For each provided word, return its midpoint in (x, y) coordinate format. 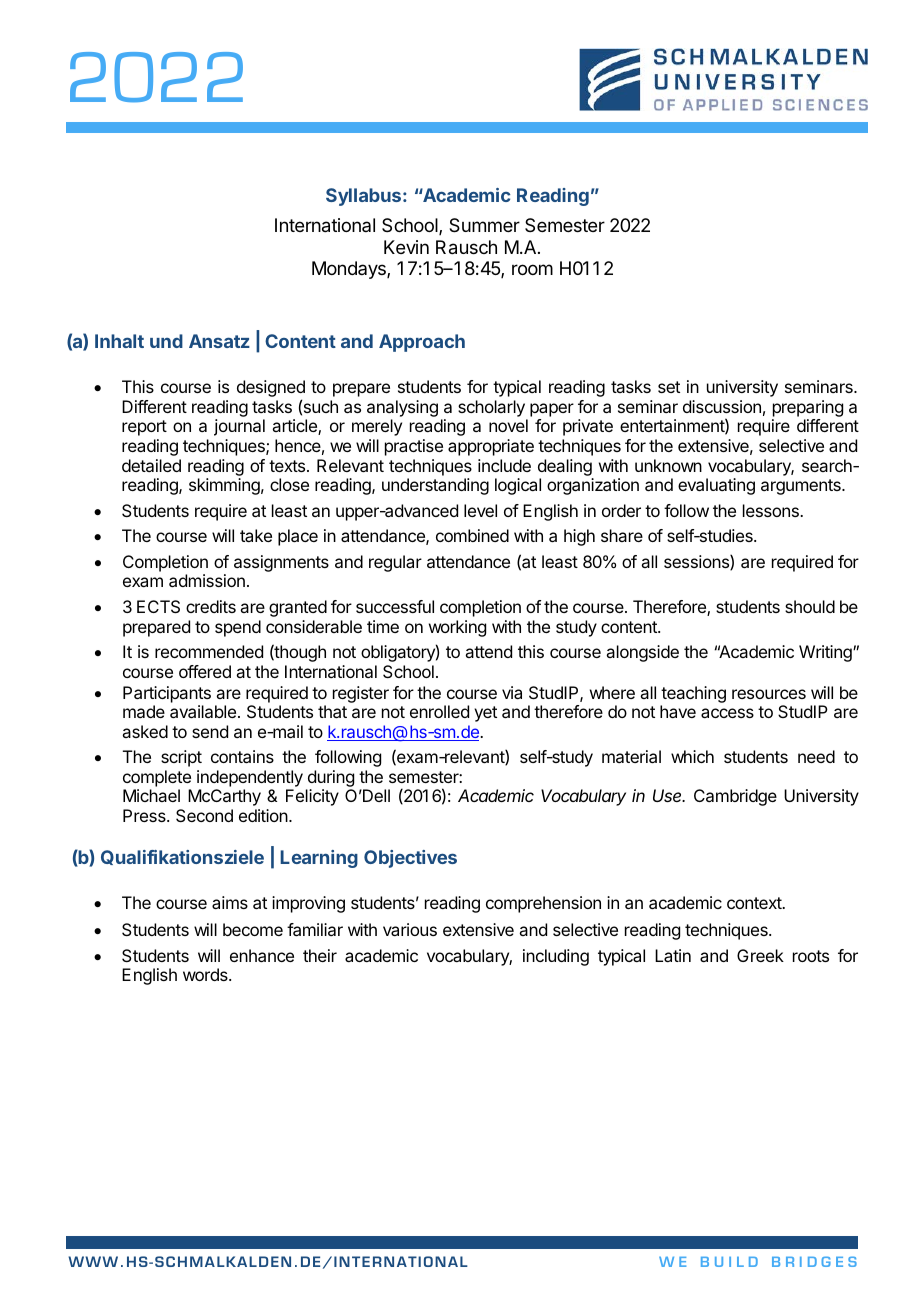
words (206, 974)
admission (207, 580)
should (810, 606)
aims (230, 902)
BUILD (729, 1262)
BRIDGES (814, 1261)
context (755, 903)
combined (472, 535)
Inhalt (119, 341)
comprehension (543, 904)
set (669, 387)
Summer (484, 225)
